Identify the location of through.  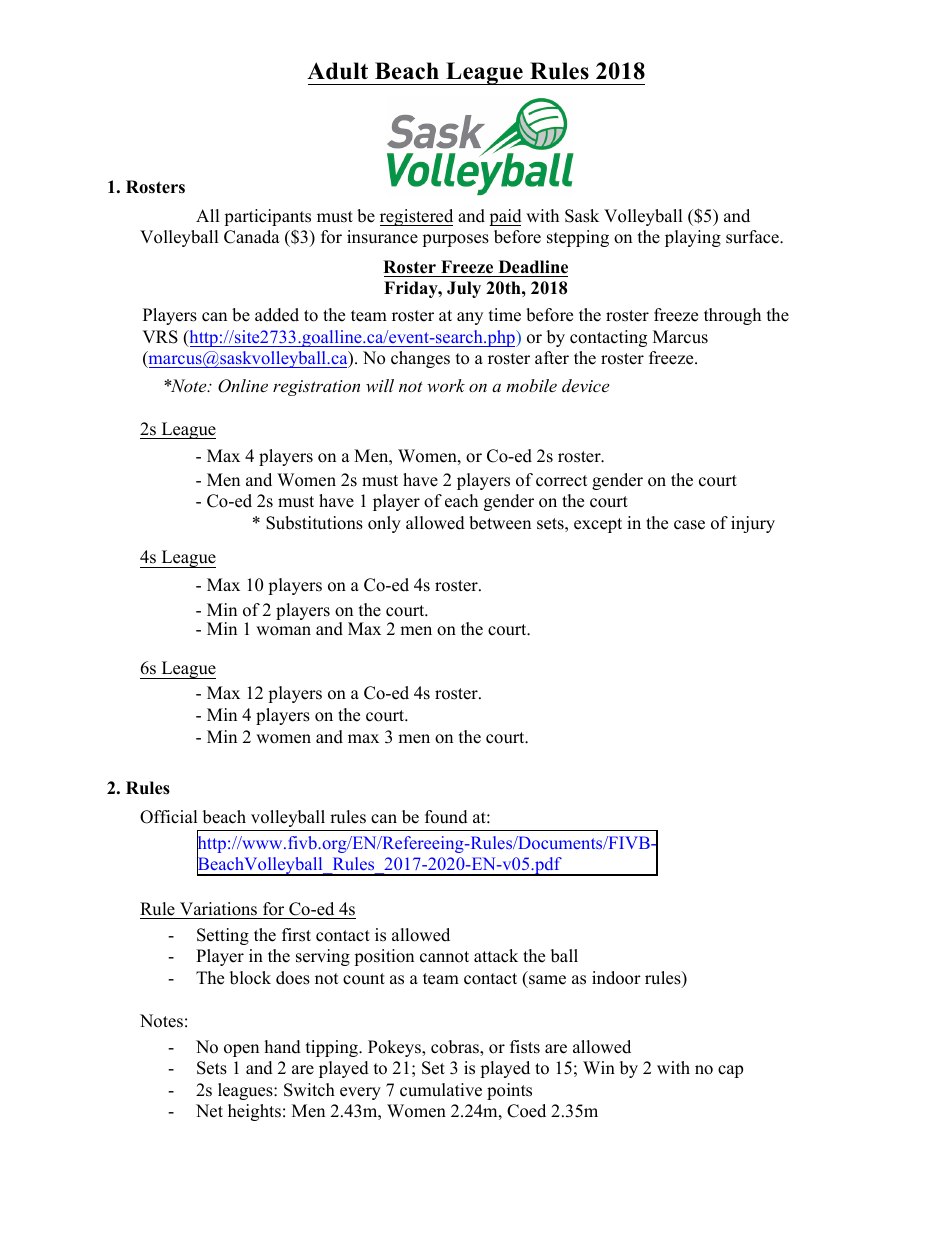
(732, 316).
